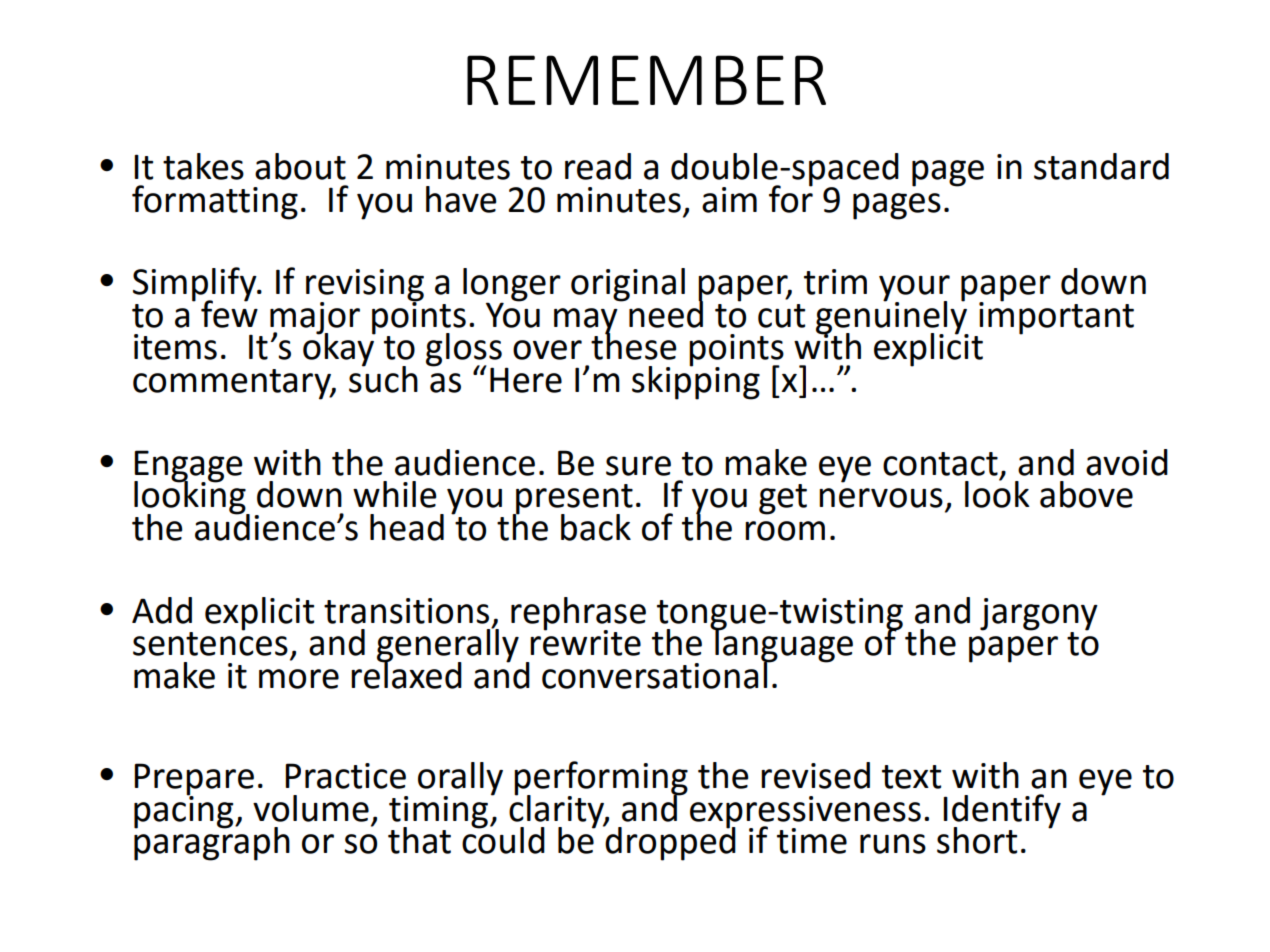 The image size is (1270, 952). What do you see at coordinates (646, 80) in the image?
I see `REMEMBER` at bounding box center [646, 80].
